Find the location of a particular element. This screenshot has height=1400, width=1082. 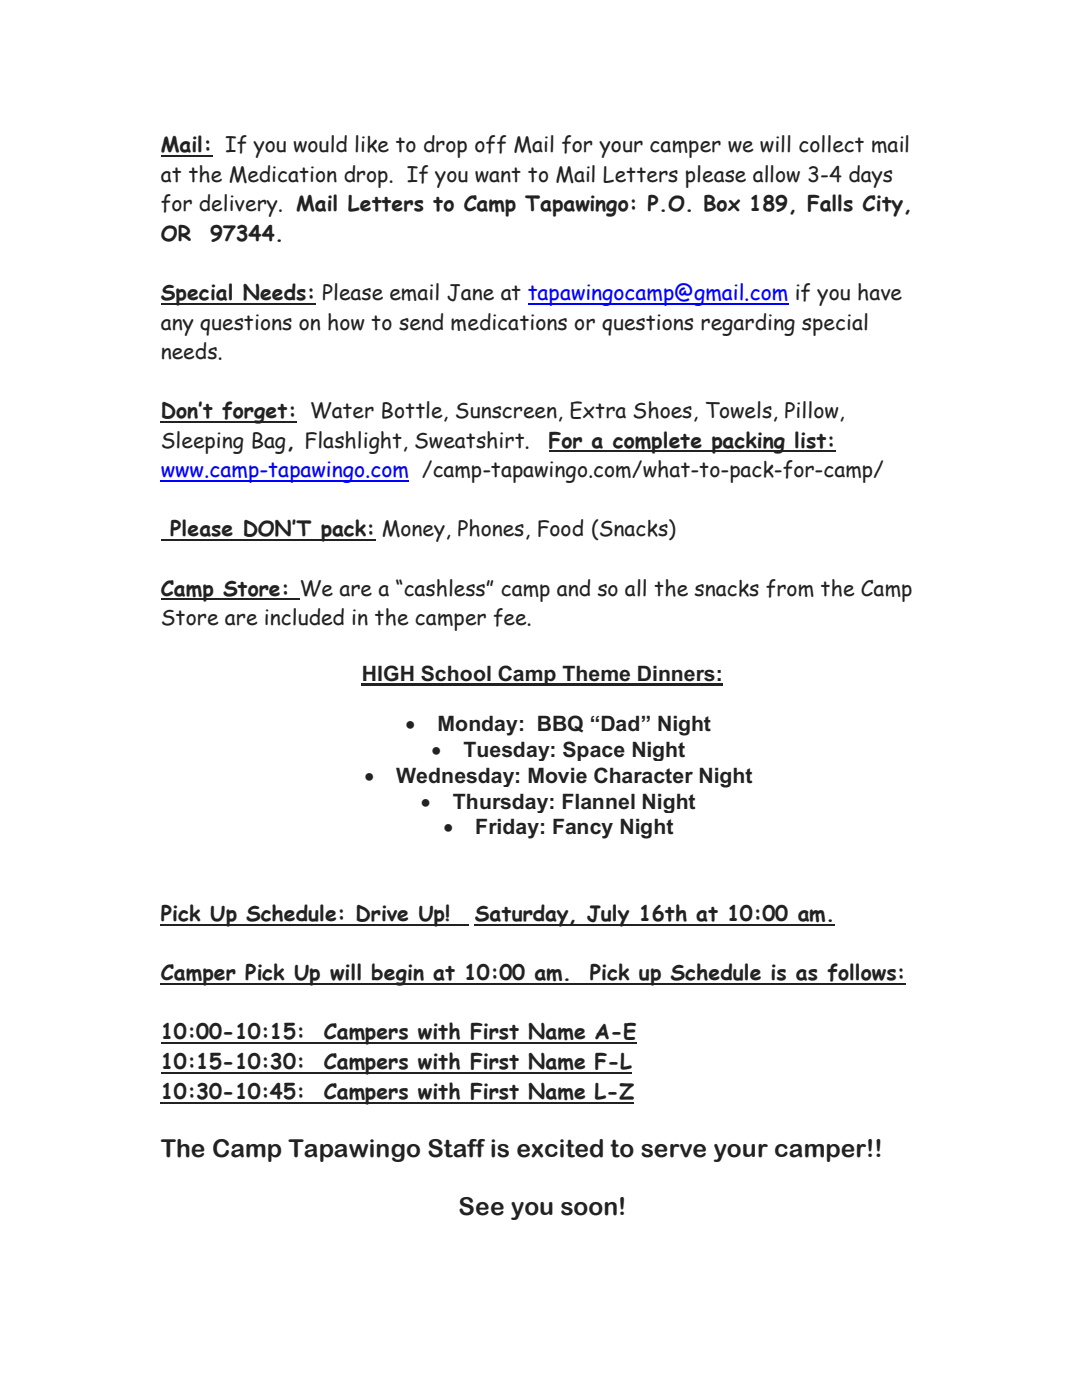

Bag is located at coordinates (269, 443).
